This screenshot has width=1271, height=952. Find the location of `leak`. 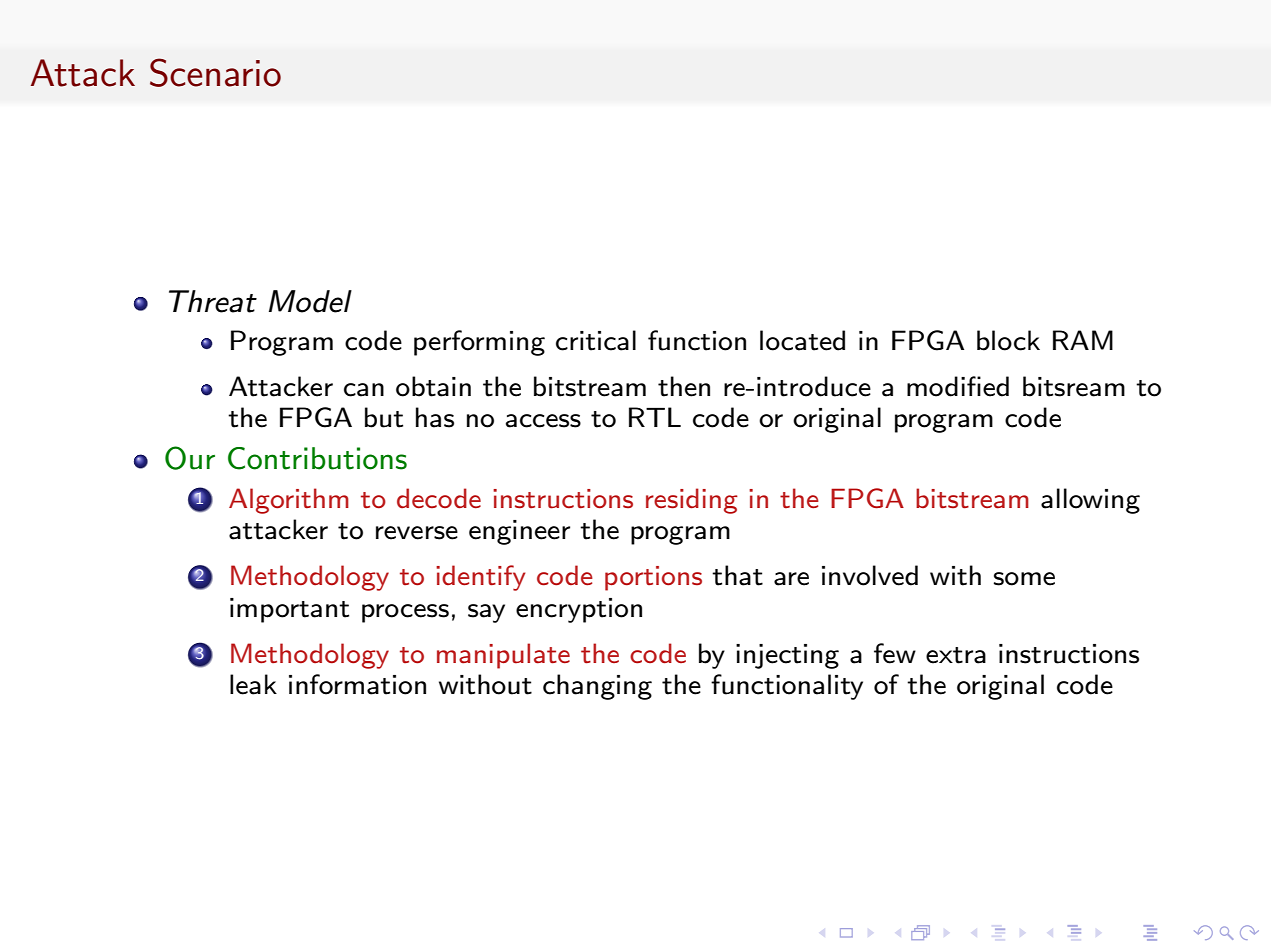

leak is located at coordinates (253, 684).
